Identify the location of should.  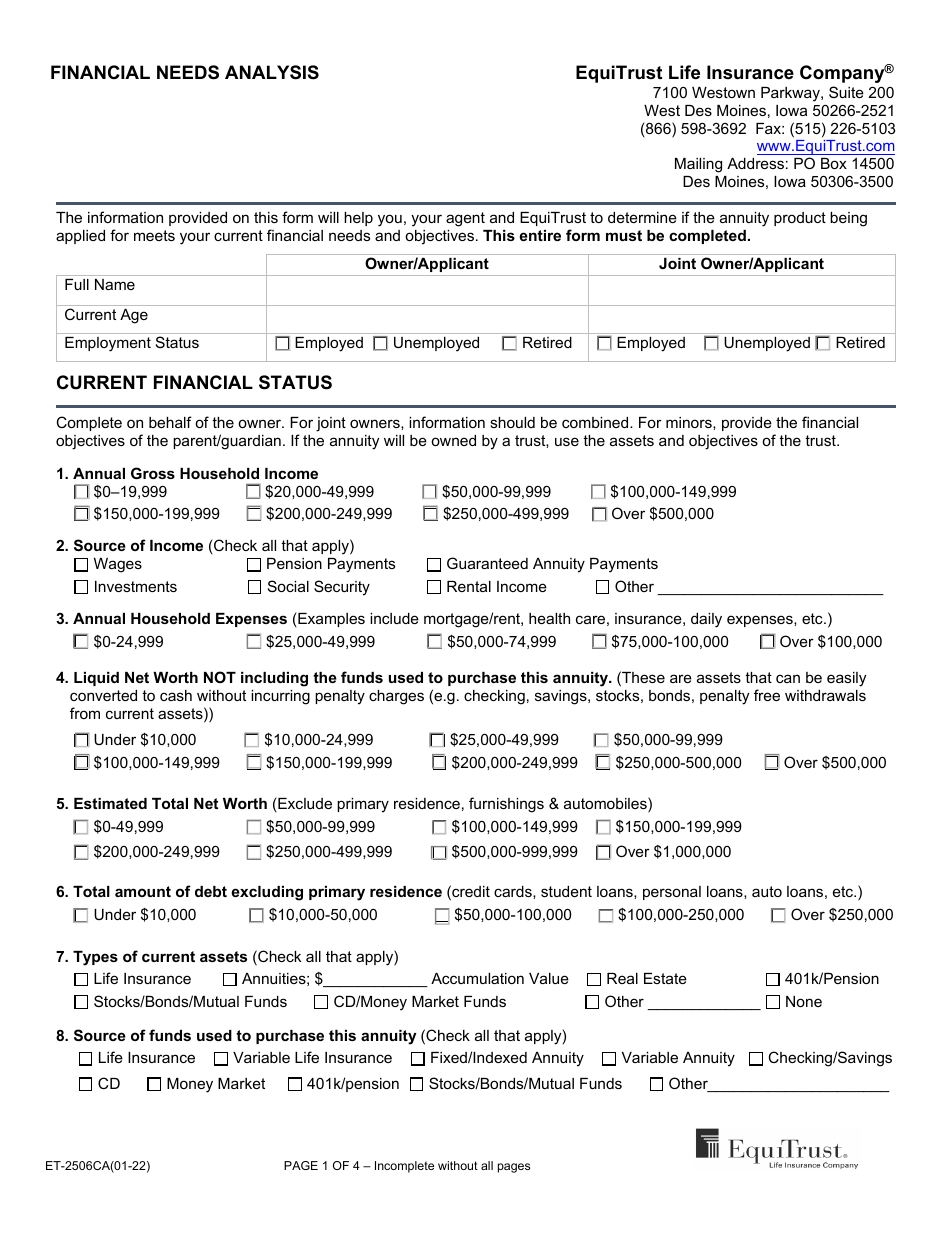
(512, 422).
